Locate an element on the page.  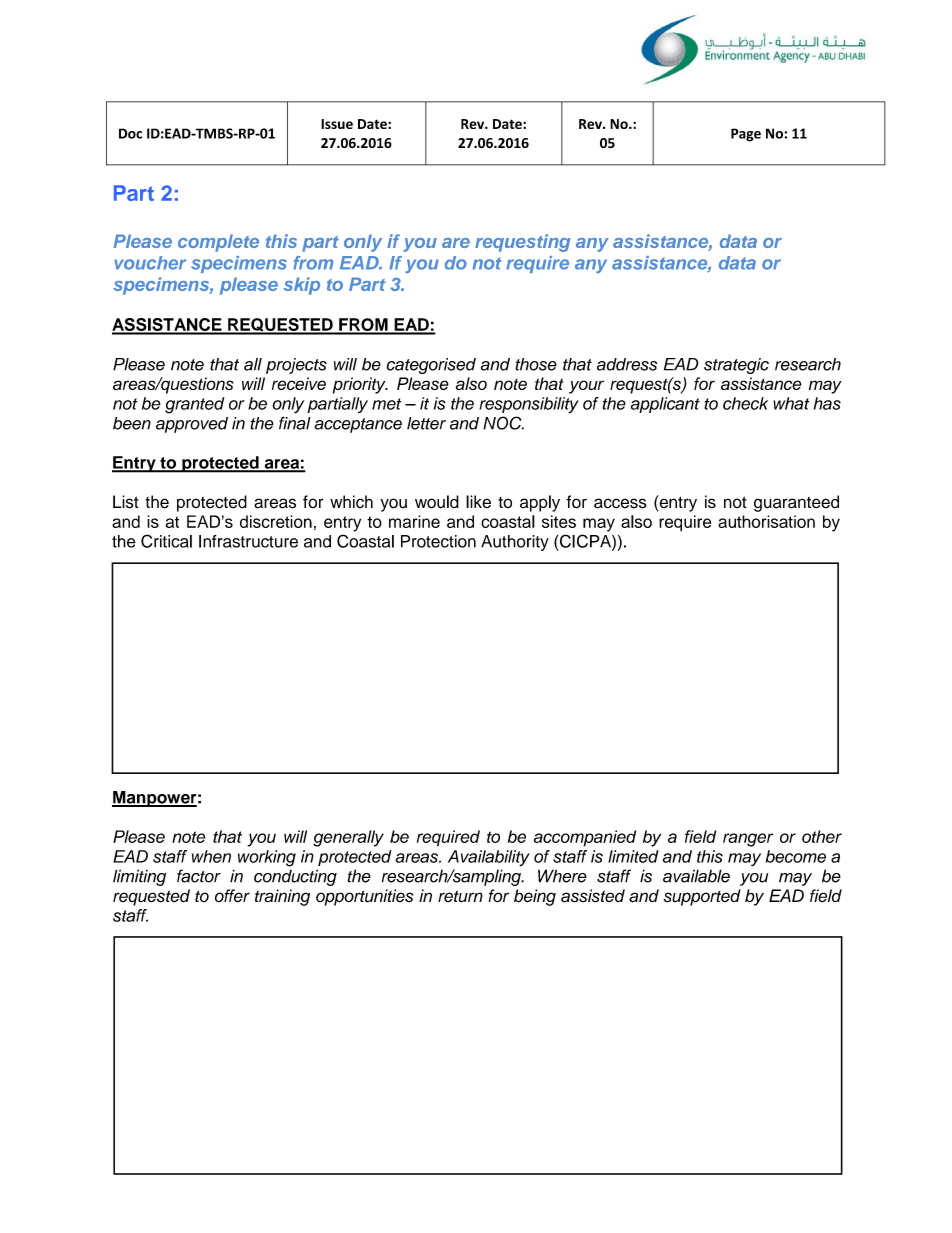
Issue is located at coordinates (337, 124).
